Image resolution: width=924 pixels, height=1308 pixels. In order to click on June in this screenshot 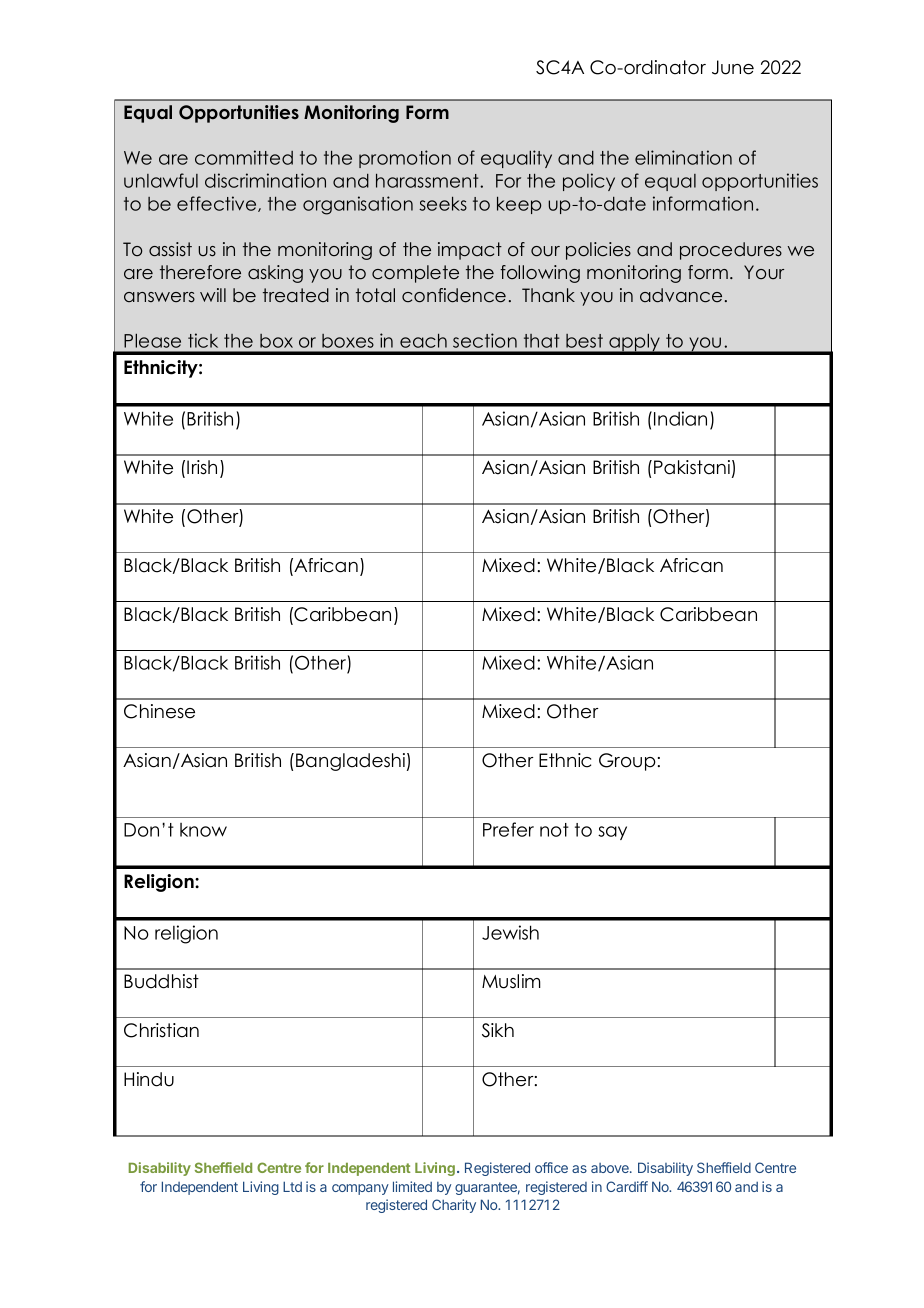, I will do `click(733, 67)`.
